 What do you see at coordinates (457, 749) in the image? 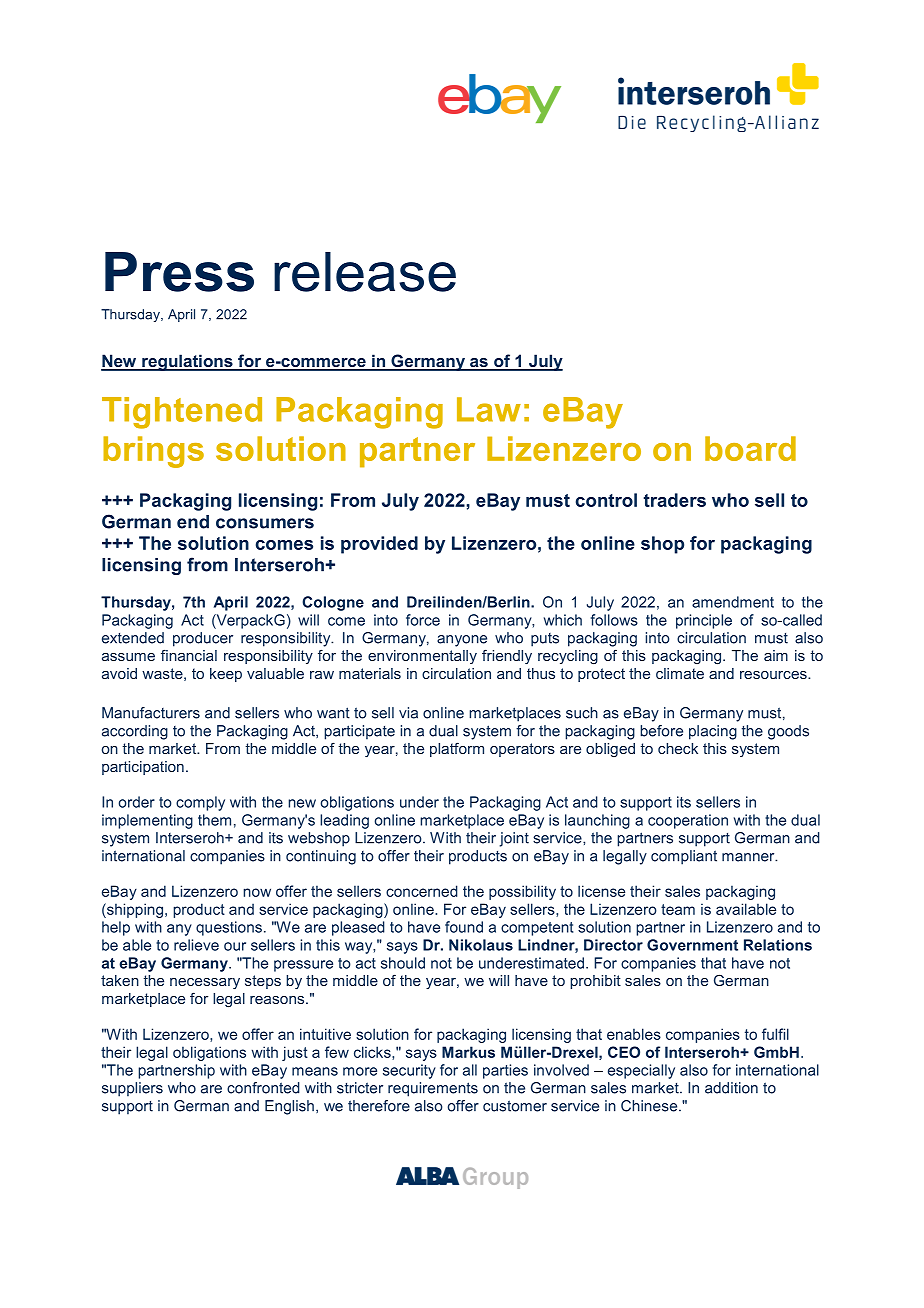
I see `platform` at bounding box center [457, 749].
